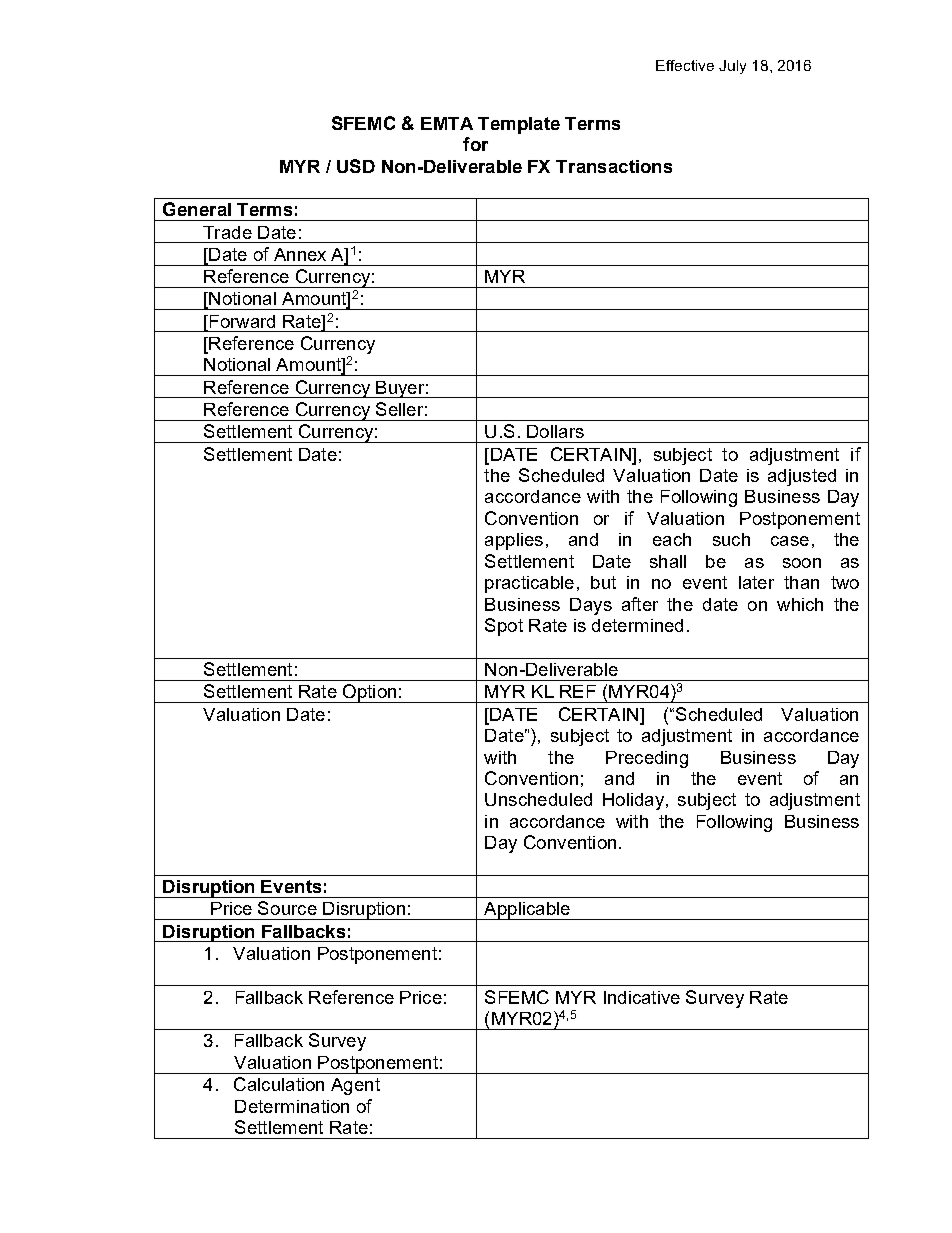 This screenshot has height=1233, width=952. I want to click on Option, so click(369, 693).
